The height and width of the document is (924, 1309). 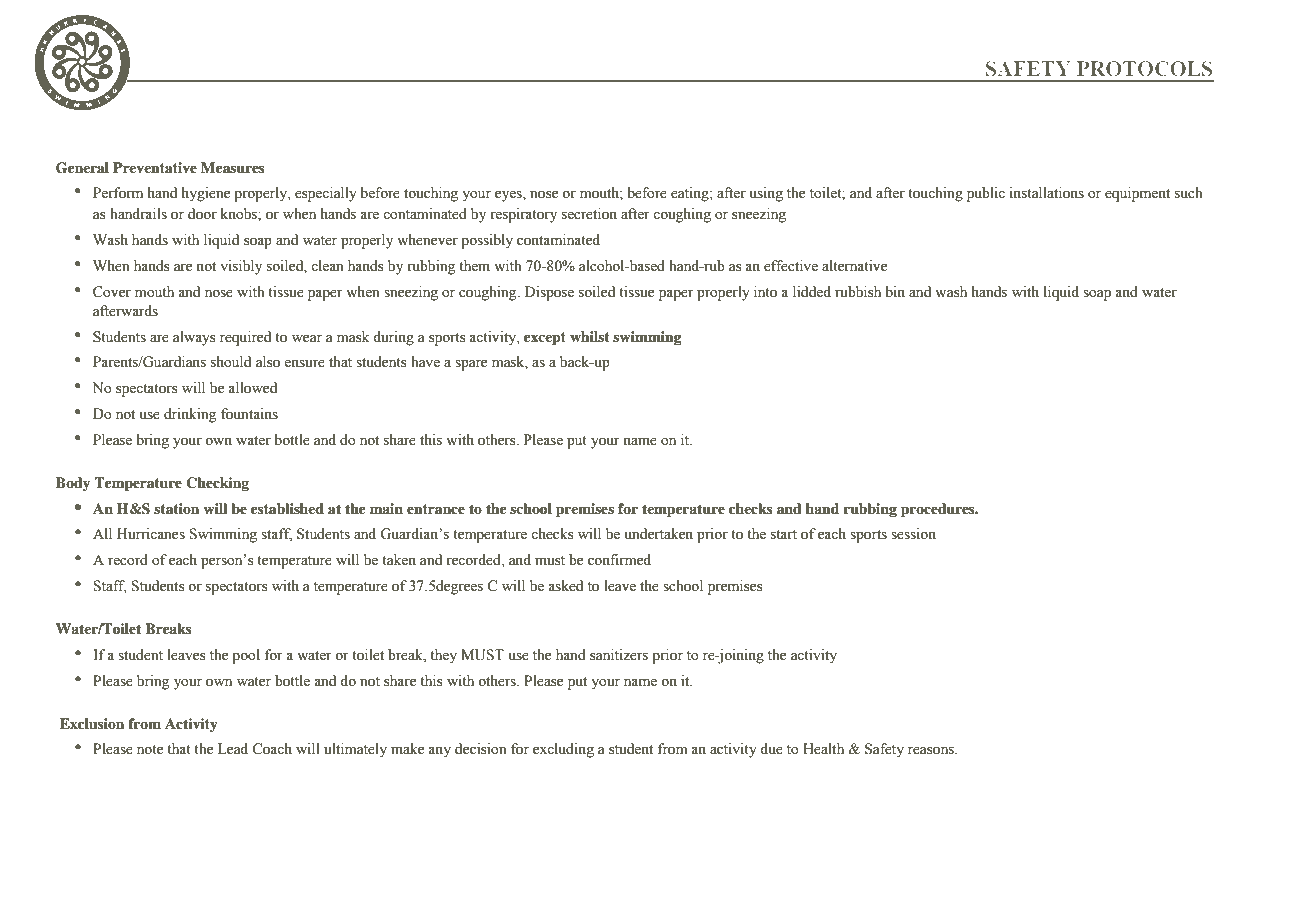 What do you see at coordinates (509, 196) in the document?
I see `eyes` at bounding box center [509, 196].
